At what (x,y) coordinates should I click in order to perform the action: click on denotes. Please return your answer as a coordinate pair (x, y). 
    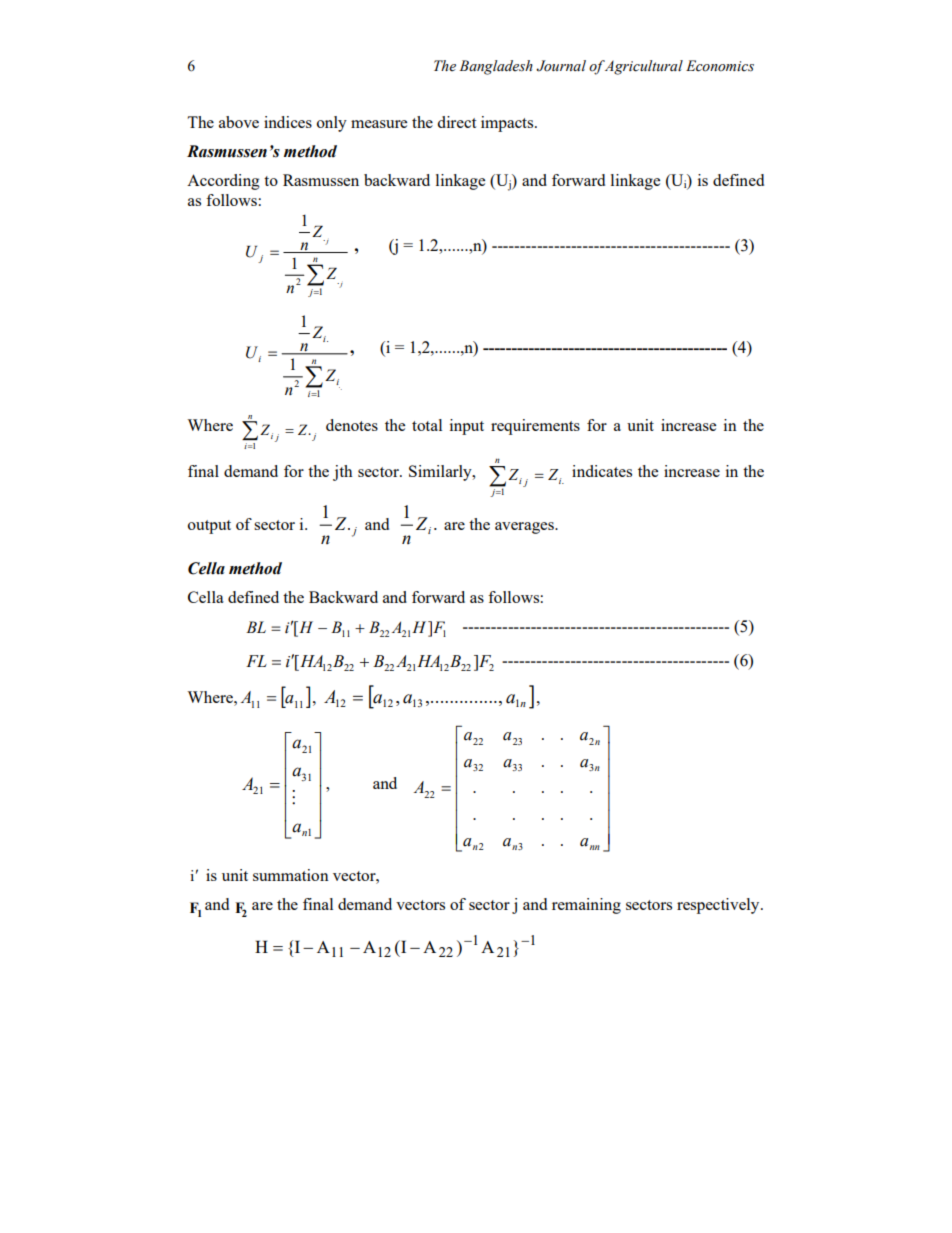
    Looking at the image, I should click on (352, 425).
